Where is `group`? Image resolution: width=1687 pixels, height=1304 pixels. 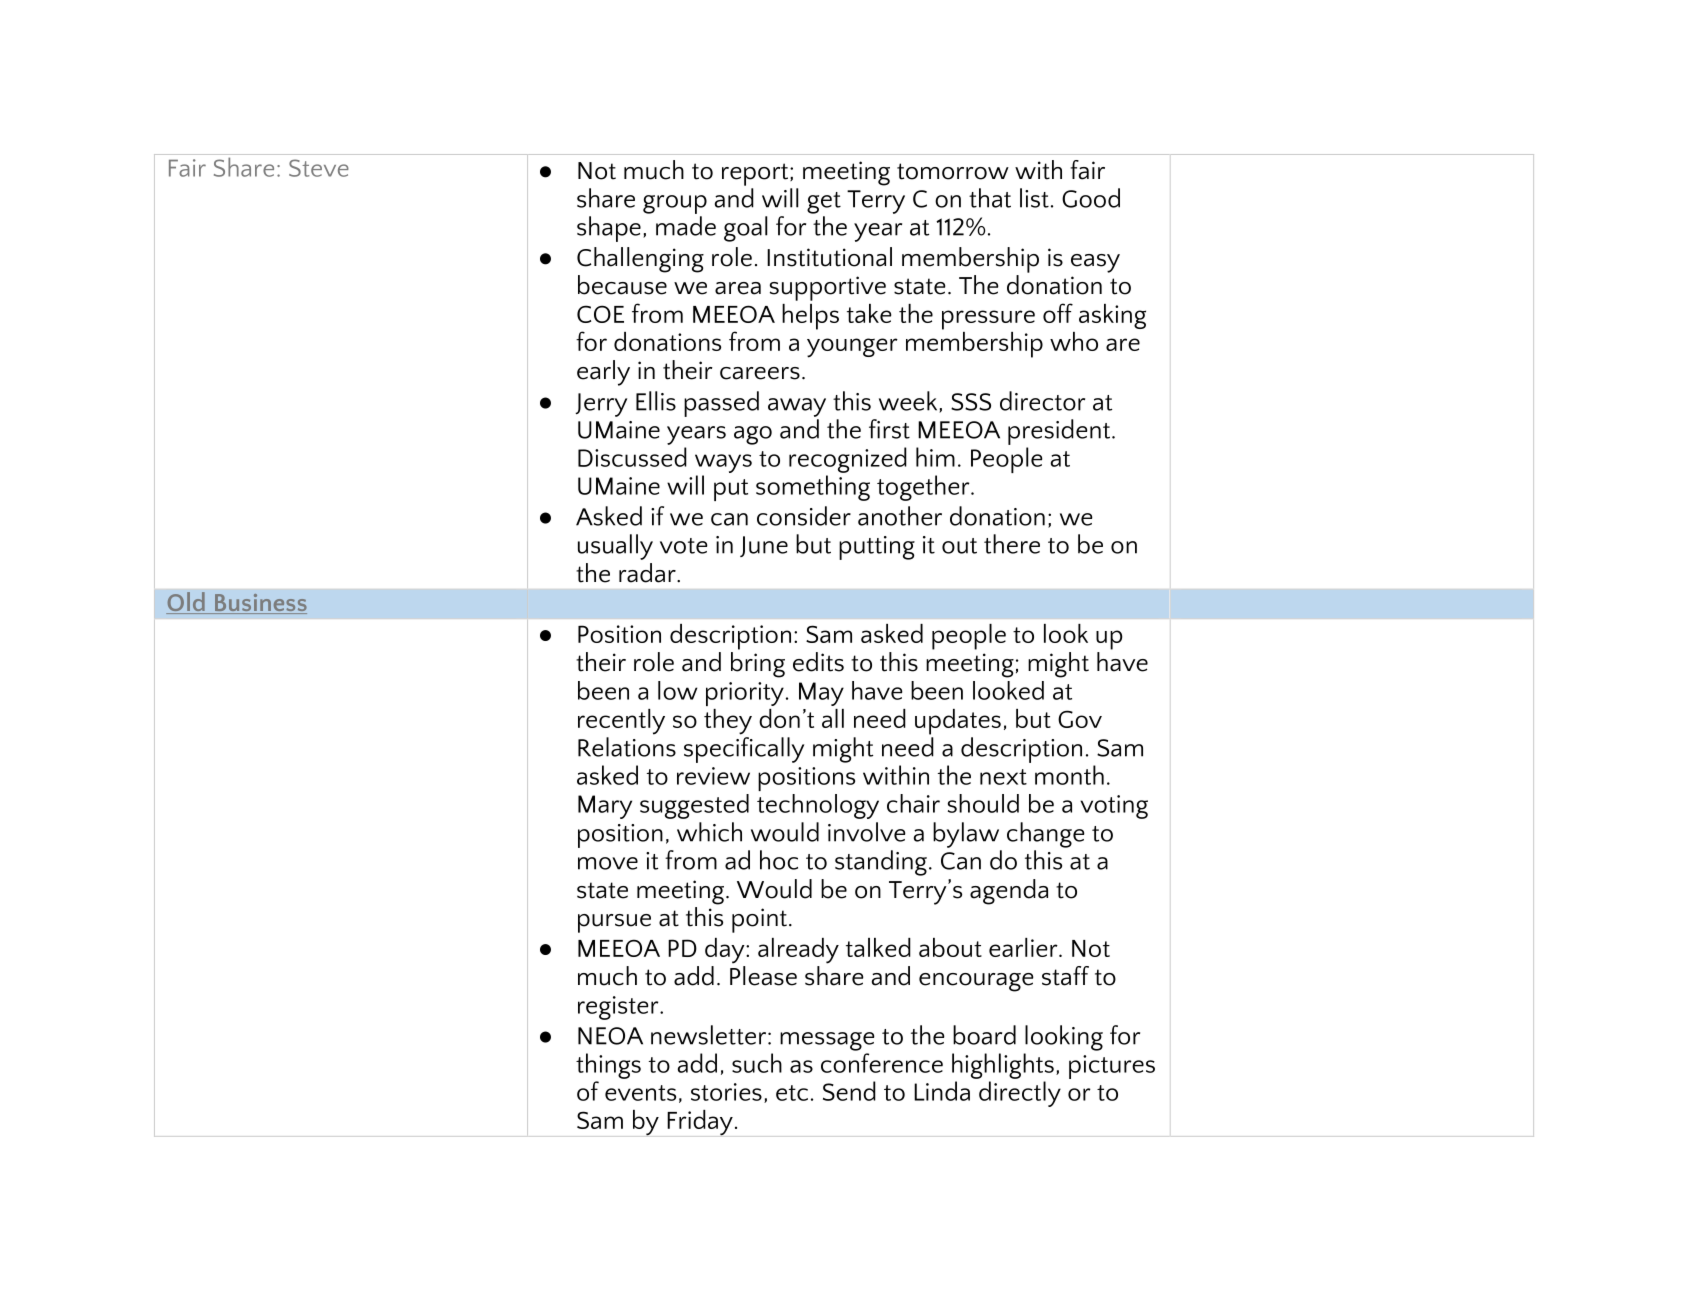 group is located at coordinates (675, 204).
